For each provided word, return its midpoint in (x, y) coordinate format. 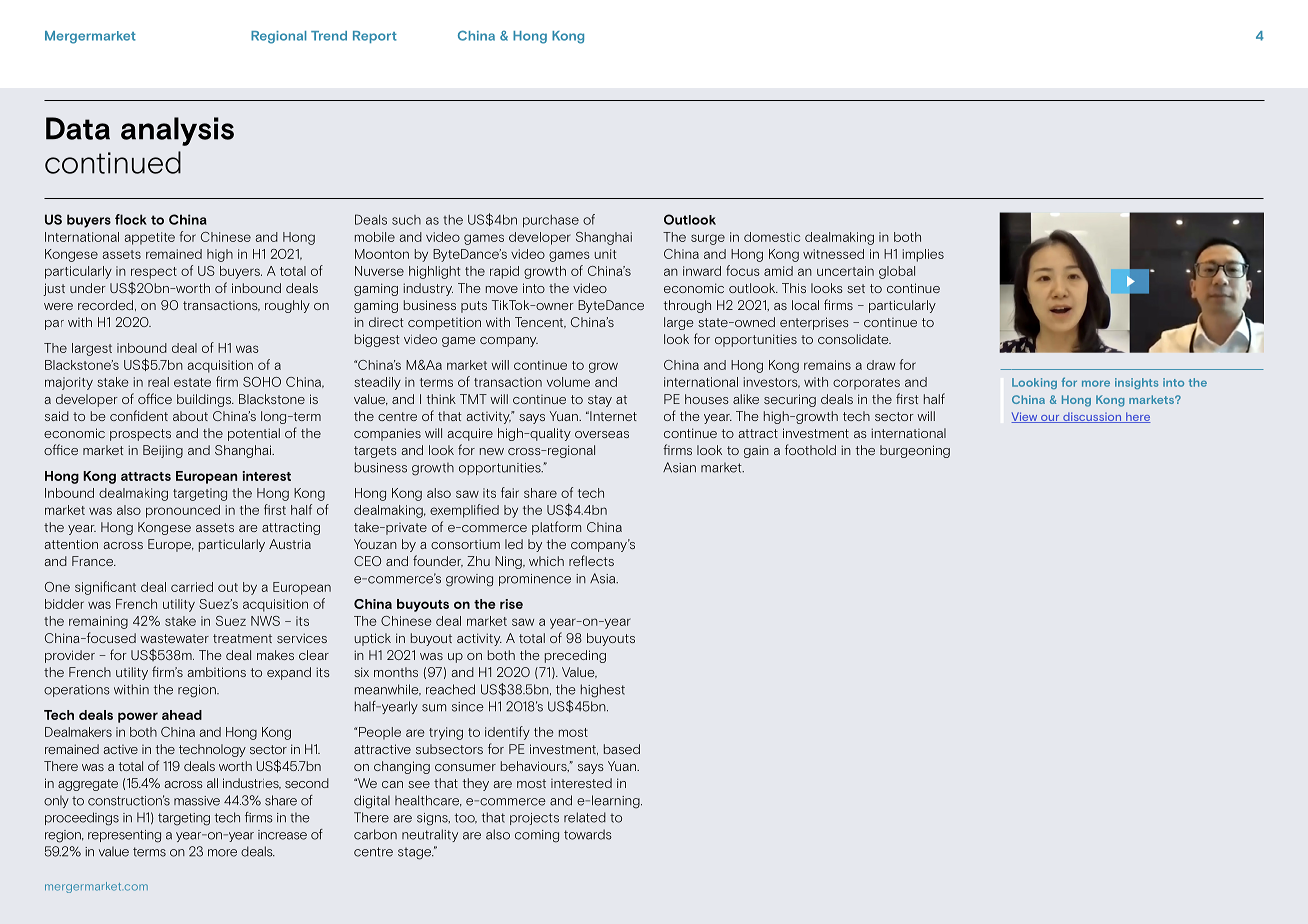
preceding (575, 656)
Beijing (163, 451)
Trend (329, 36)
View (1025, 417)
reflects (591, 560)
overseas (602, 434)
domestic (772, 237)
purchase (551, 221)
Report (375, 37)
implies (923, 255)
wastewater (174, 638)
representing (124, 836)
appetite (150, 238)
